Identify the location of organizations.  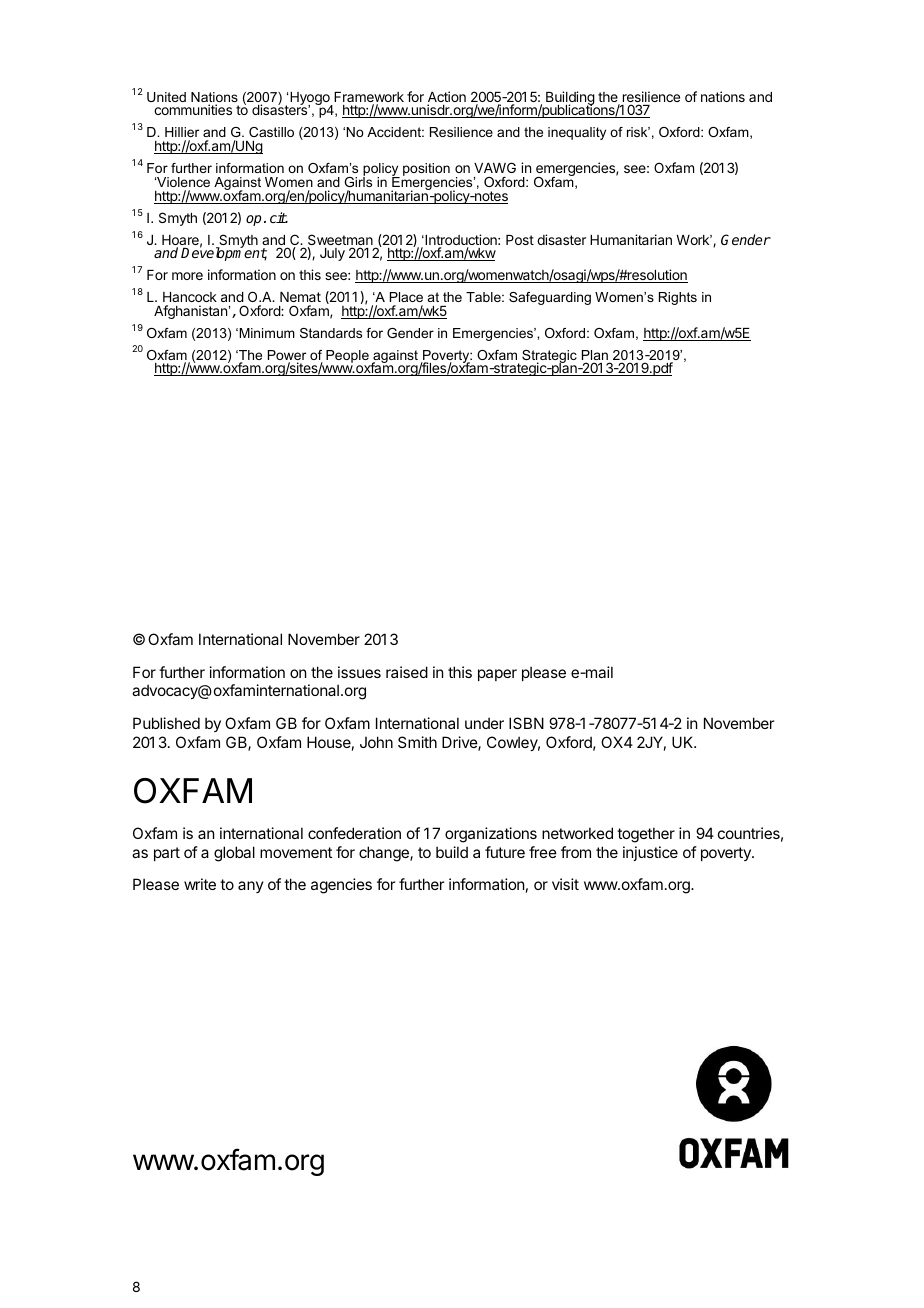
(491, 835).
